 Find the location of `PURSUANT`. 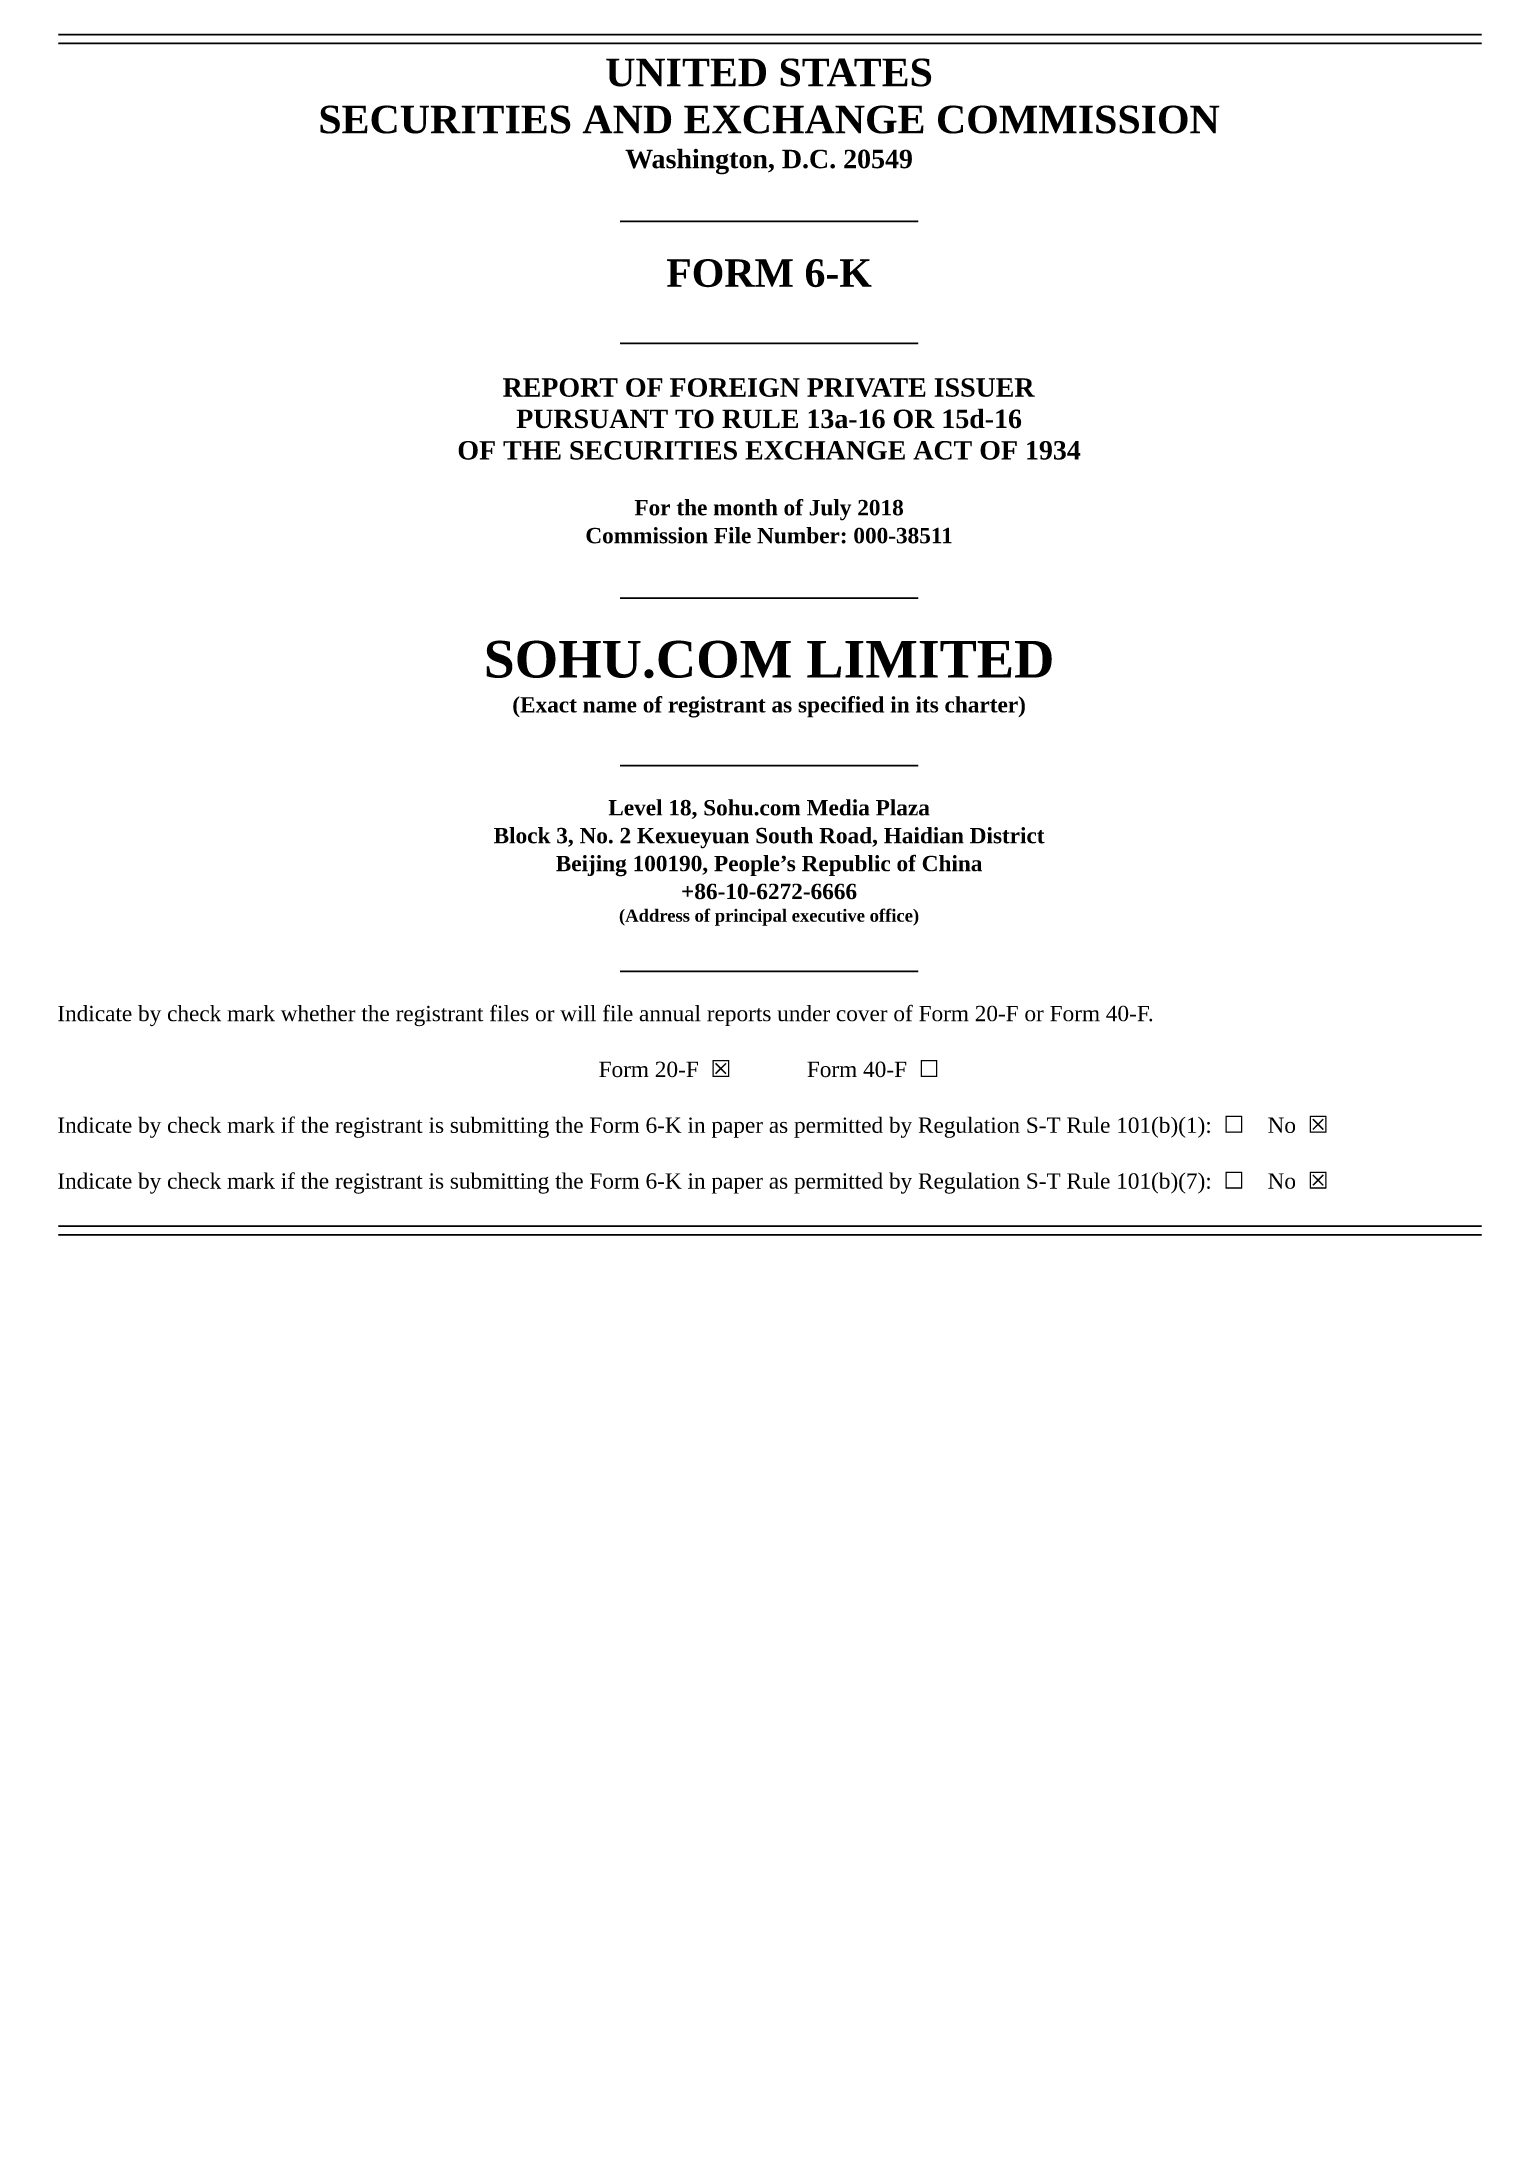

PURSUANT is located at coordinates (592, 419).
